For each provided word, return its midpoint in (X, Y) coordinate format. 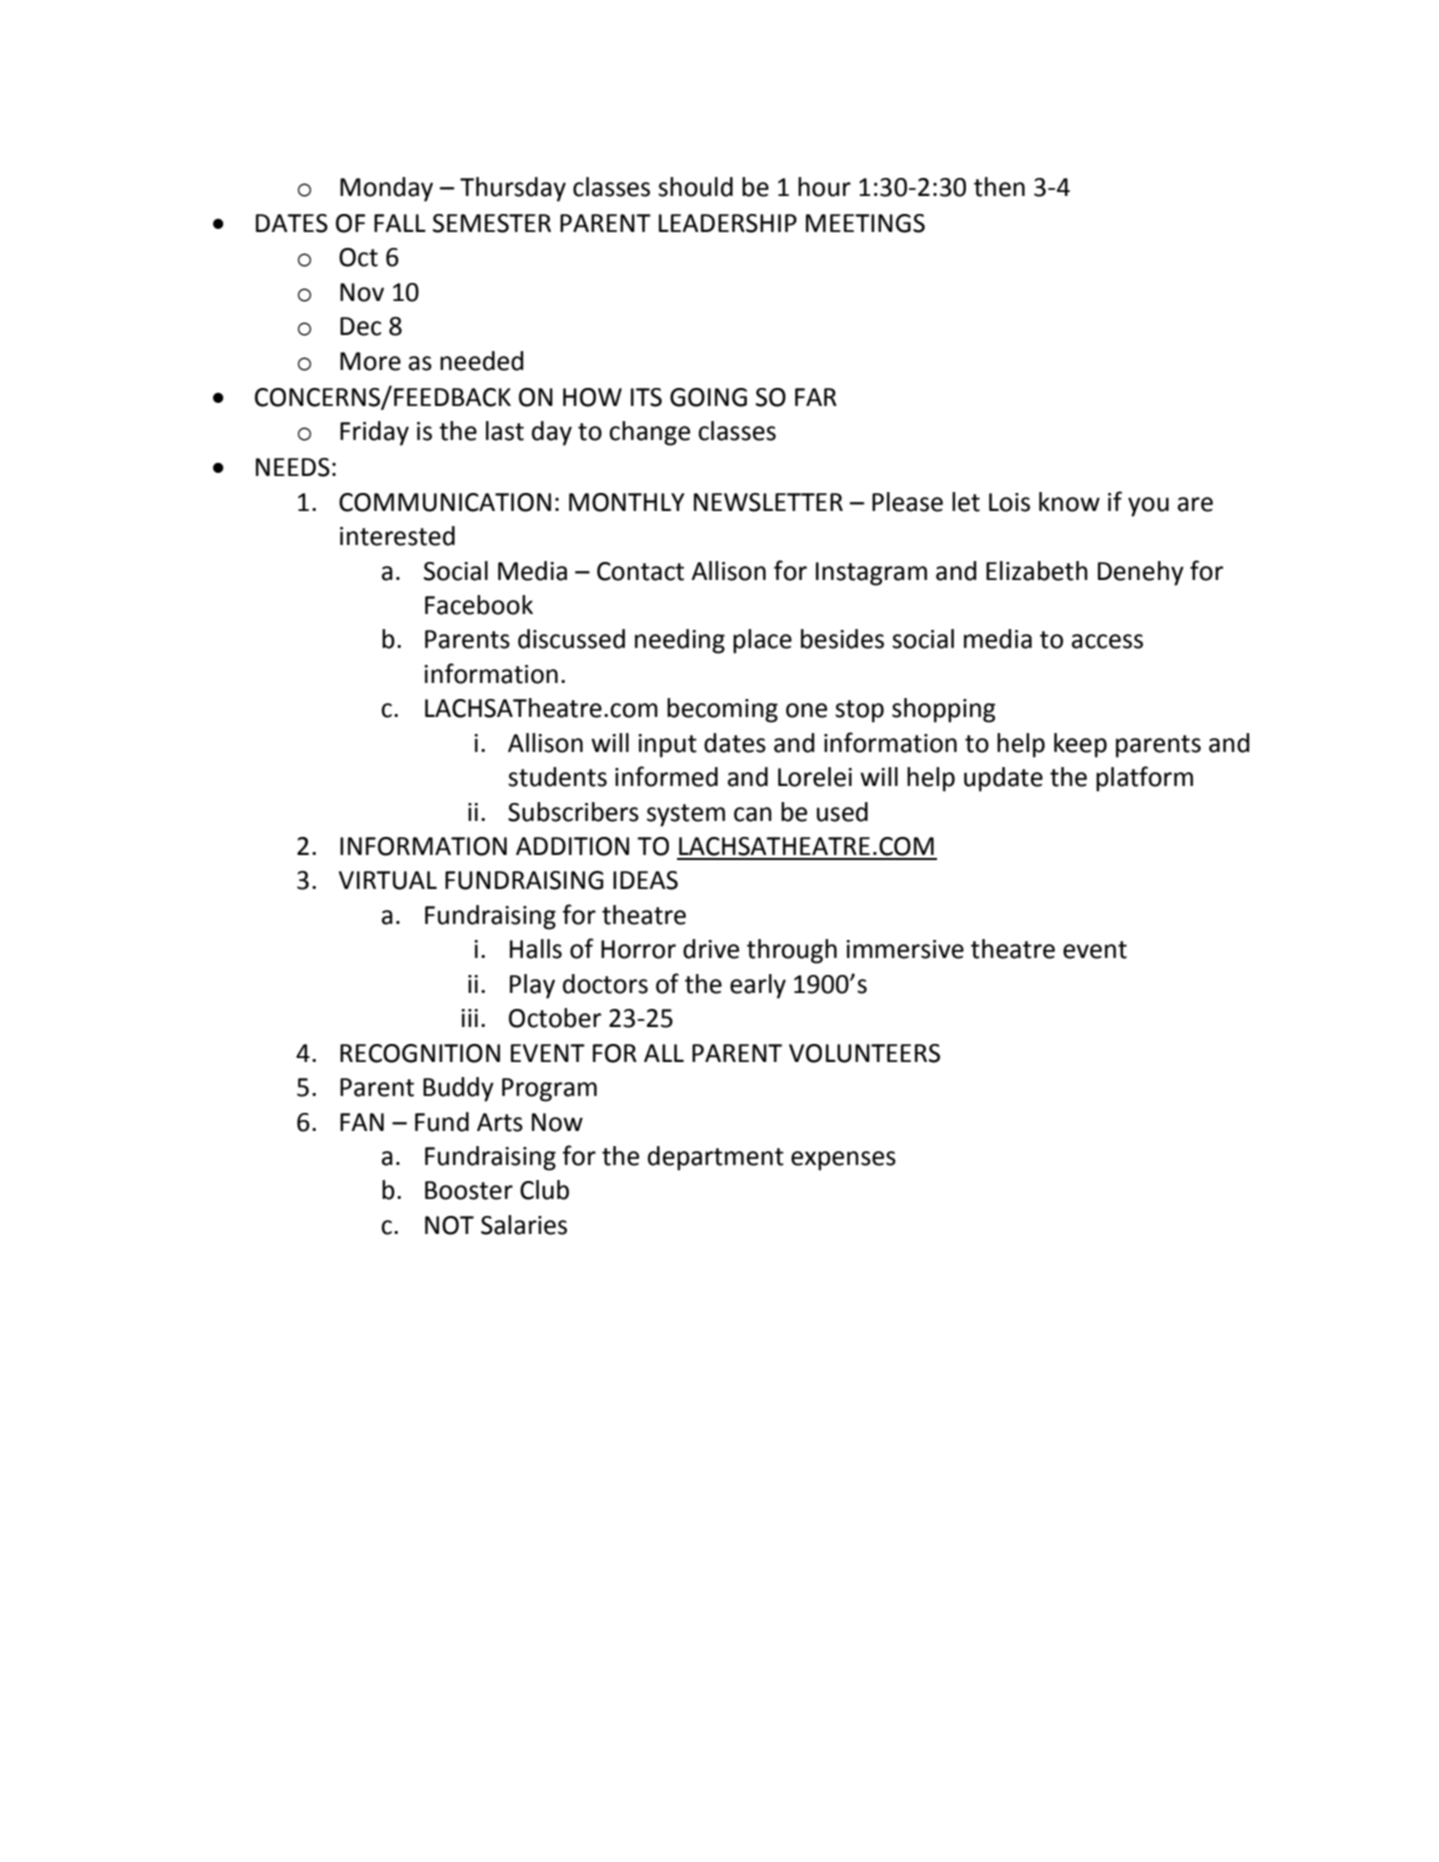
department (716, 1158)
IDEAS (645, 880)
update (1003, 779)
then (999, 187)
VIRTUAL (388, 880)
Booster (469, 1190)
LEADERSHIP (728, 223)
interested (397, 536)
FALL (400, 223)
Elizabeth (1037, 571)
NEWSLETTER (768, 502)
